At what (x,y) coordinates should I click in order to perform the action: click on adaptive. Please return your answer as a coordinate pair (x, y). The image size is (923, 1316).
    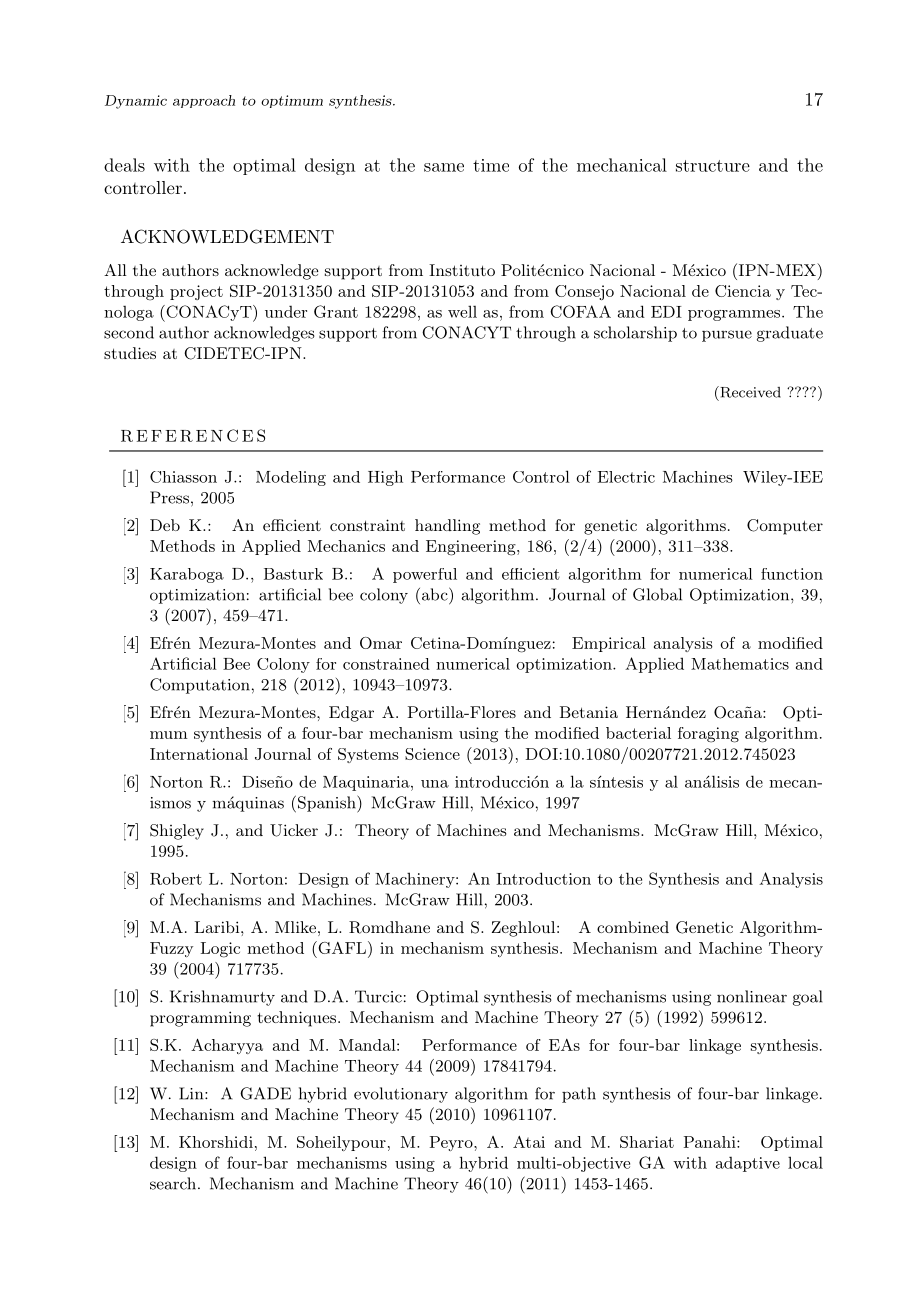
    Looking at the image, I should click on (748, 1164).
